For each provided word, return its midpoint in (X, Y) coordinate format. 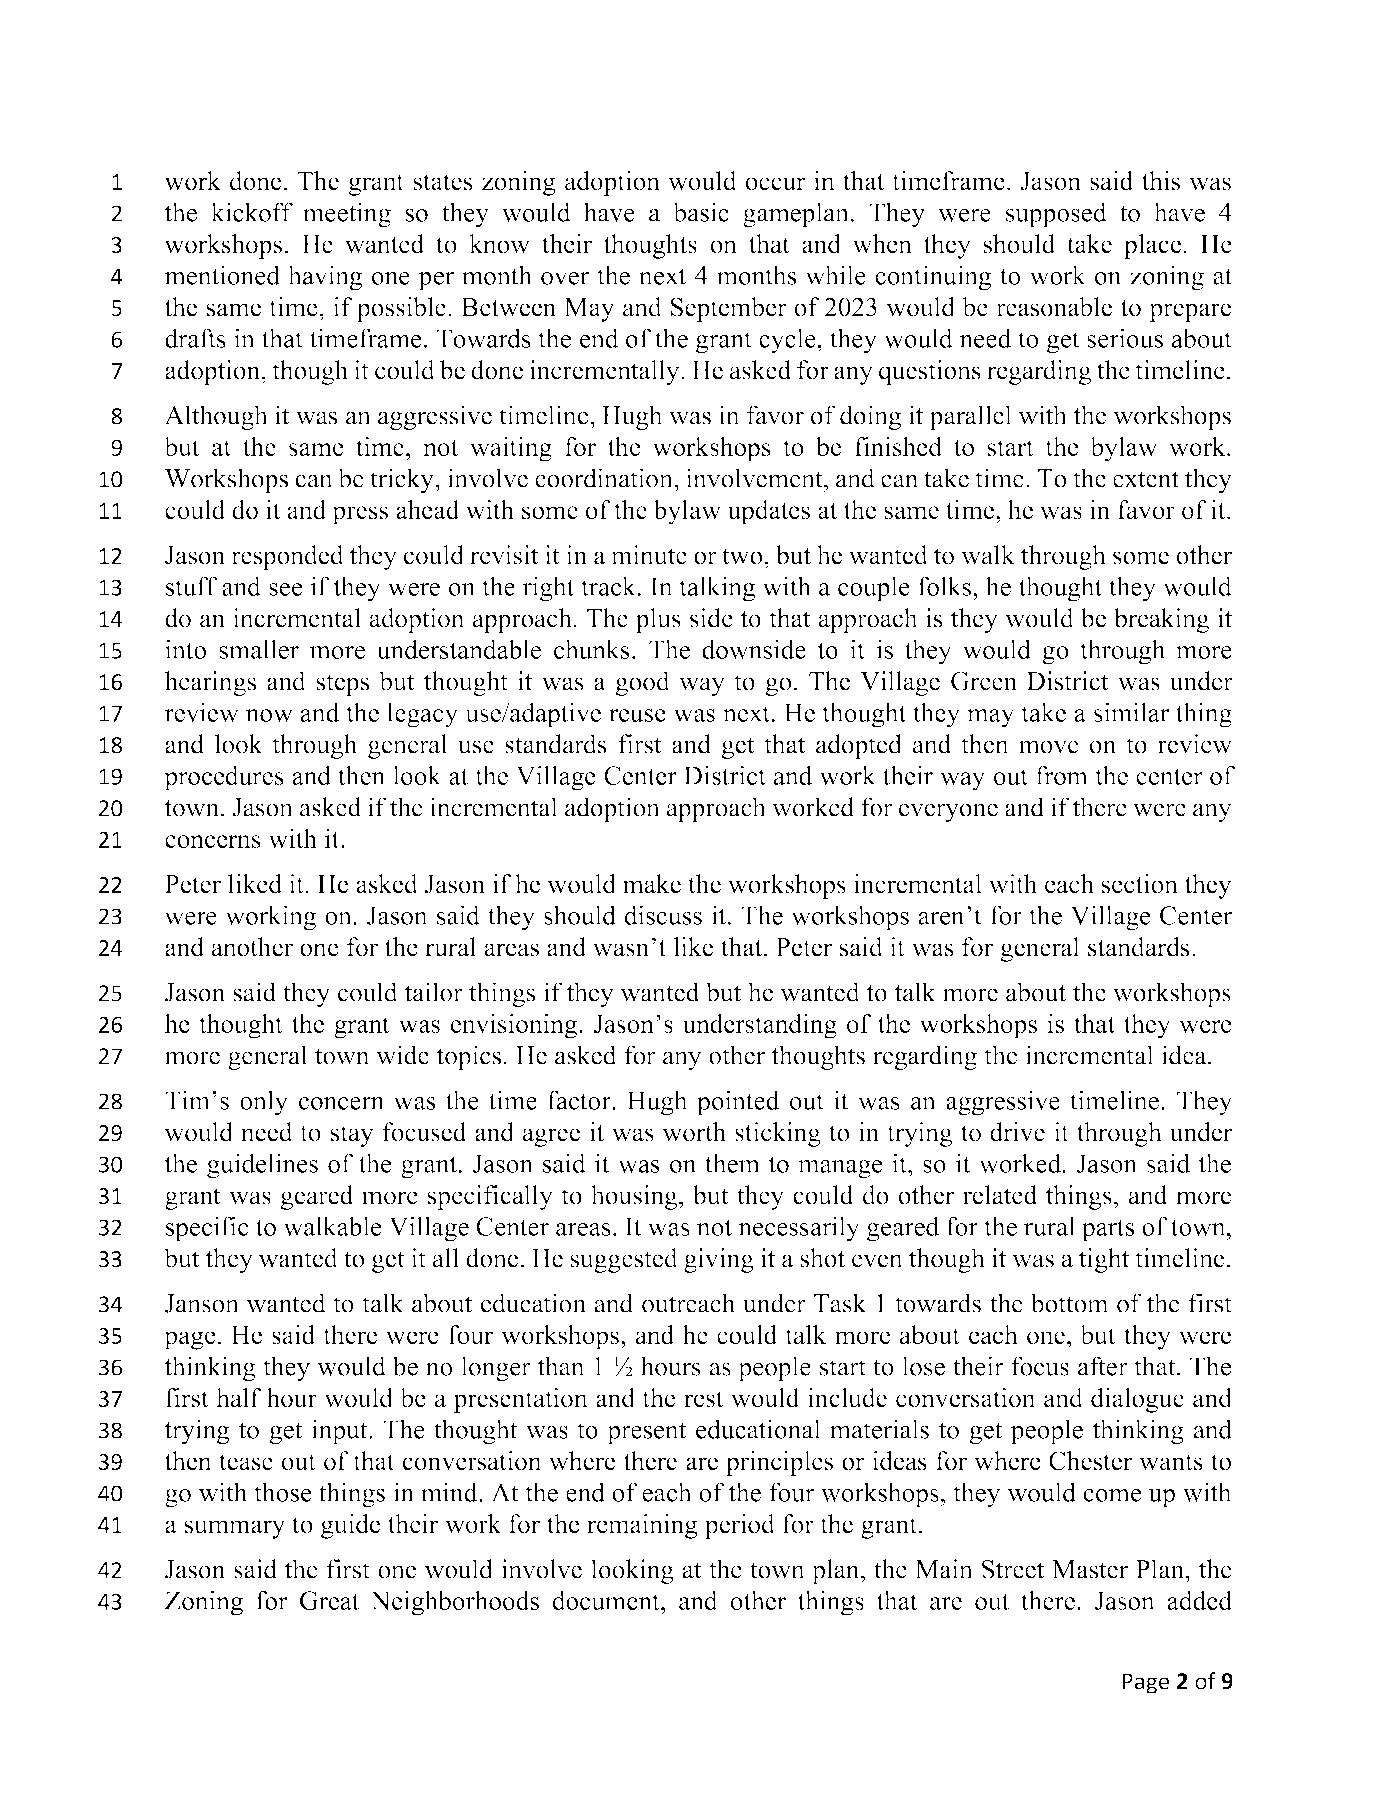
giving (719, 1260)
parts (1108, 1230)
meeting (347, 215)
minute (649, 555)
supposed (1056, 215)
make (652, 884)
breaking (1161, 620)
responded (287, 557)
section (1140, 884)
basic (701, 212)
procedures (224, 778)
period (740, 1526)
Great (329, 1600)
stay (352, 1136)
